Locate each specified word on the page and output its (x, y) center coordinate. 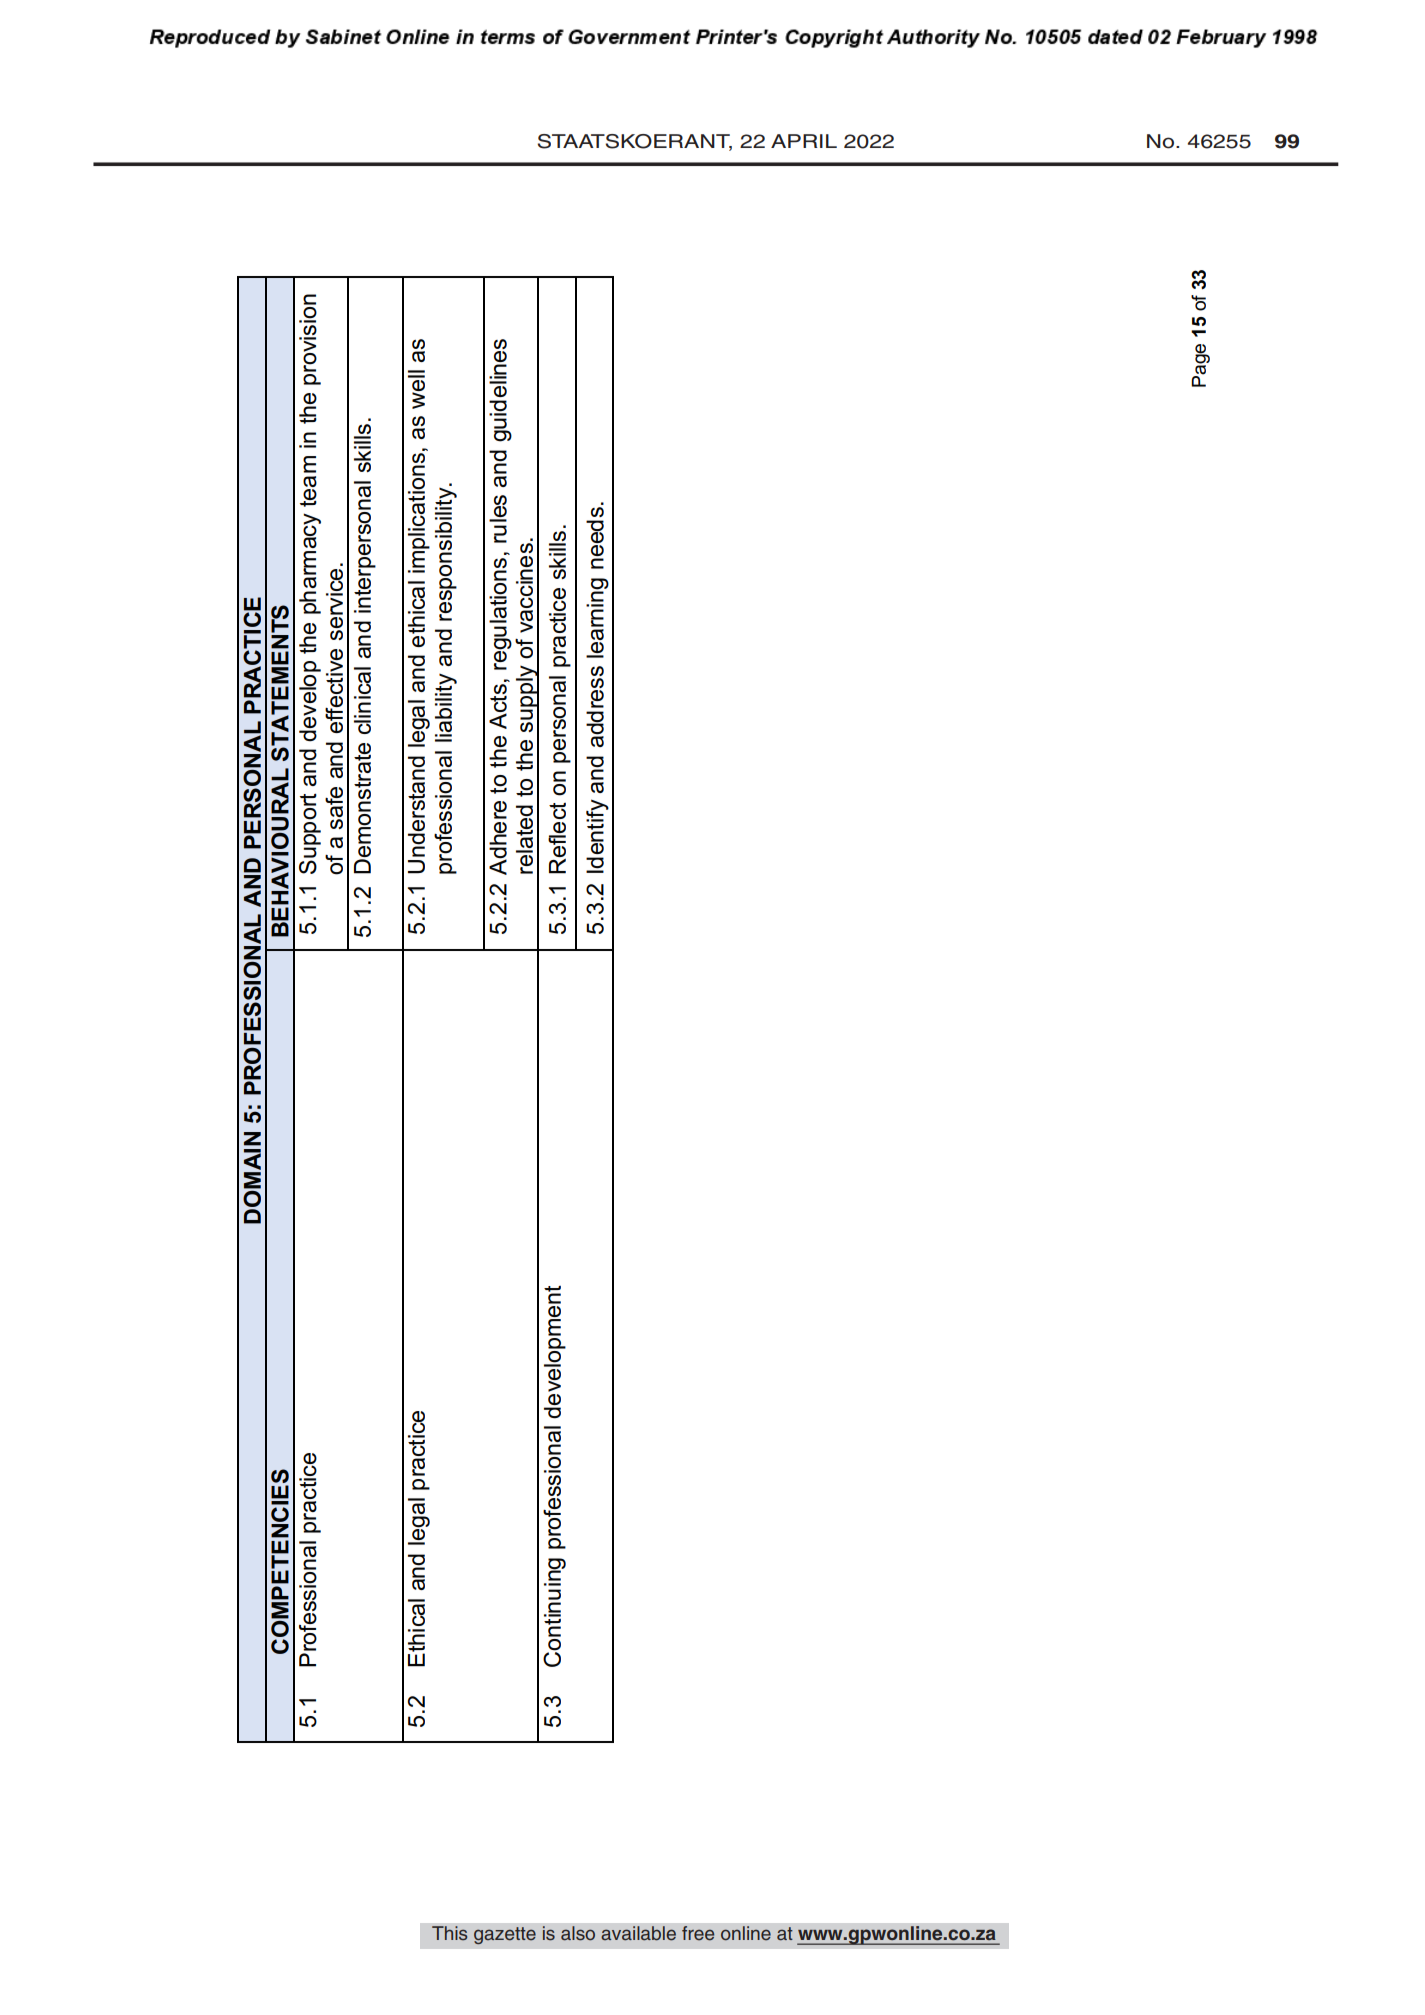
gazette (505, 1935)
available (638, 1933)
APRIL (804, 141)
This (449, 1933)
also (578, 1933)
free (698, 1933)
